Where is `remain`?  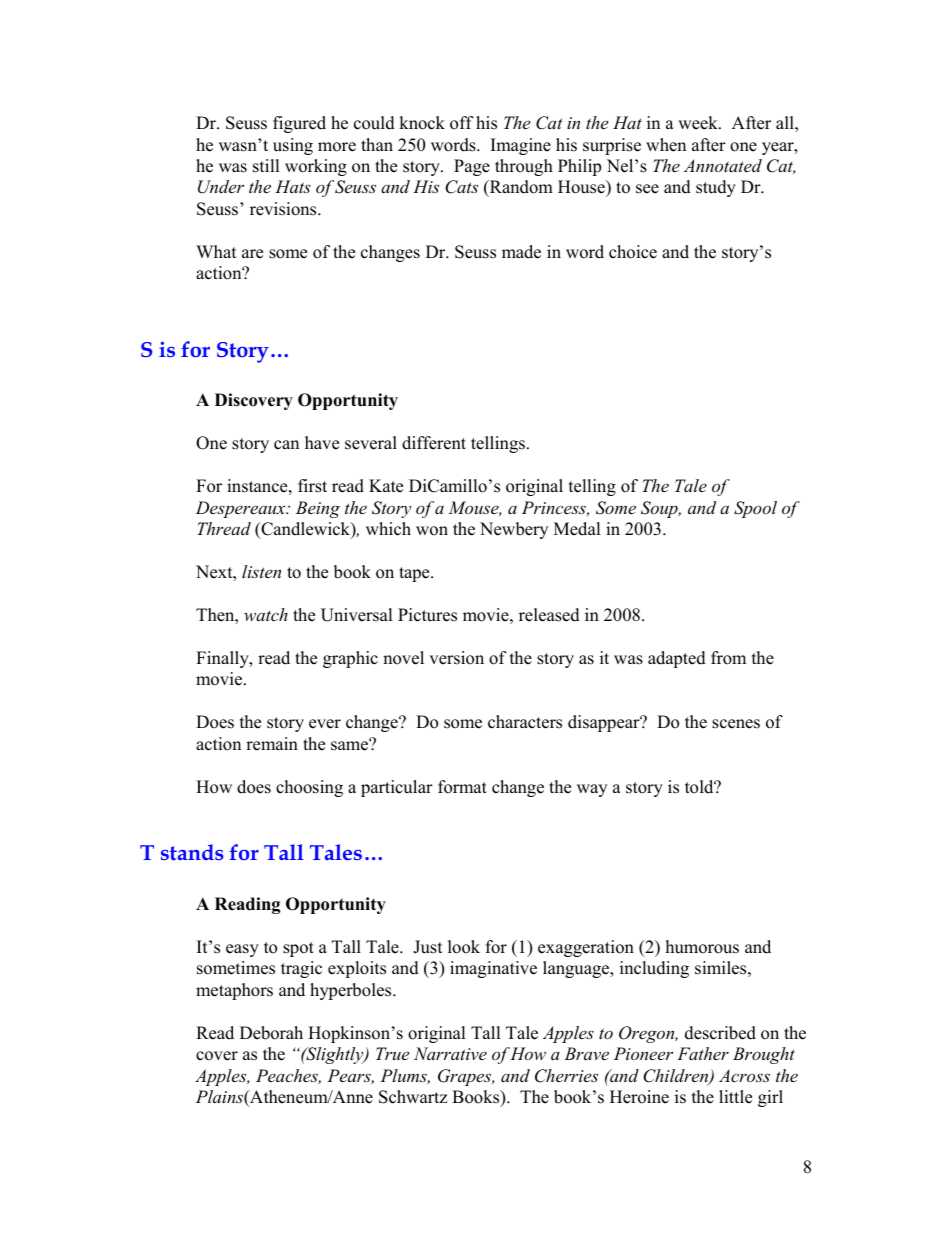
remain is located at coordinates (272, 744).
